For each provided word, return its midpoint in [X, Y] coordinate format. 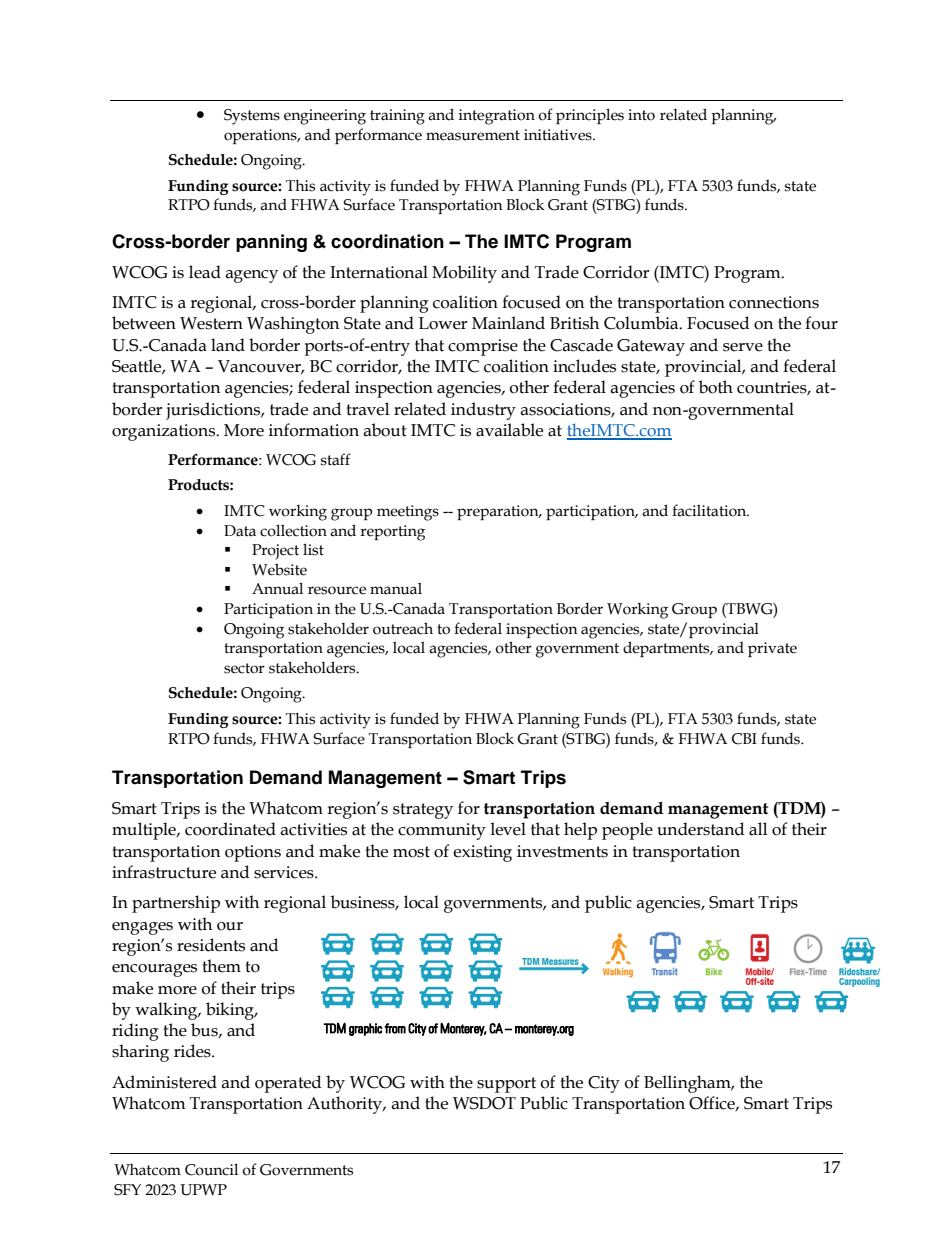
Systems [252, 117]
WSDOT [484, 1103]
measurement [473, 135]
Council [211, 1169]
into [641, 115]
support [506, 1085]
